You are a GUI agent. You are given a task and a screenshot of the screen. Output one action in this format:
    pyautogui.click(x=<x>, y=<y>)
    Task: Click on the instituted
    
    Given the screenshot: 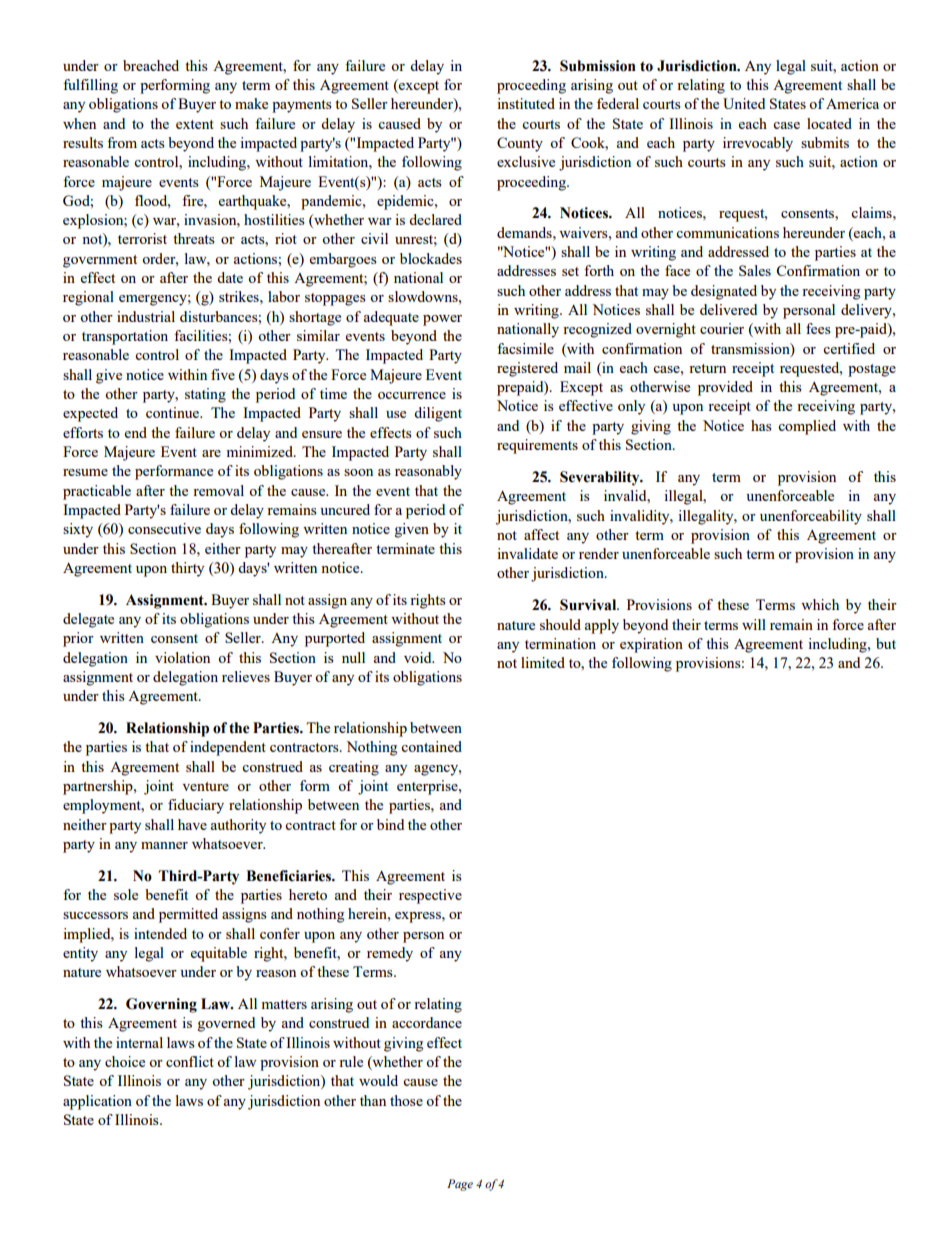 What is the action you would take?
    pyautogui.click(x=526, y=103)
